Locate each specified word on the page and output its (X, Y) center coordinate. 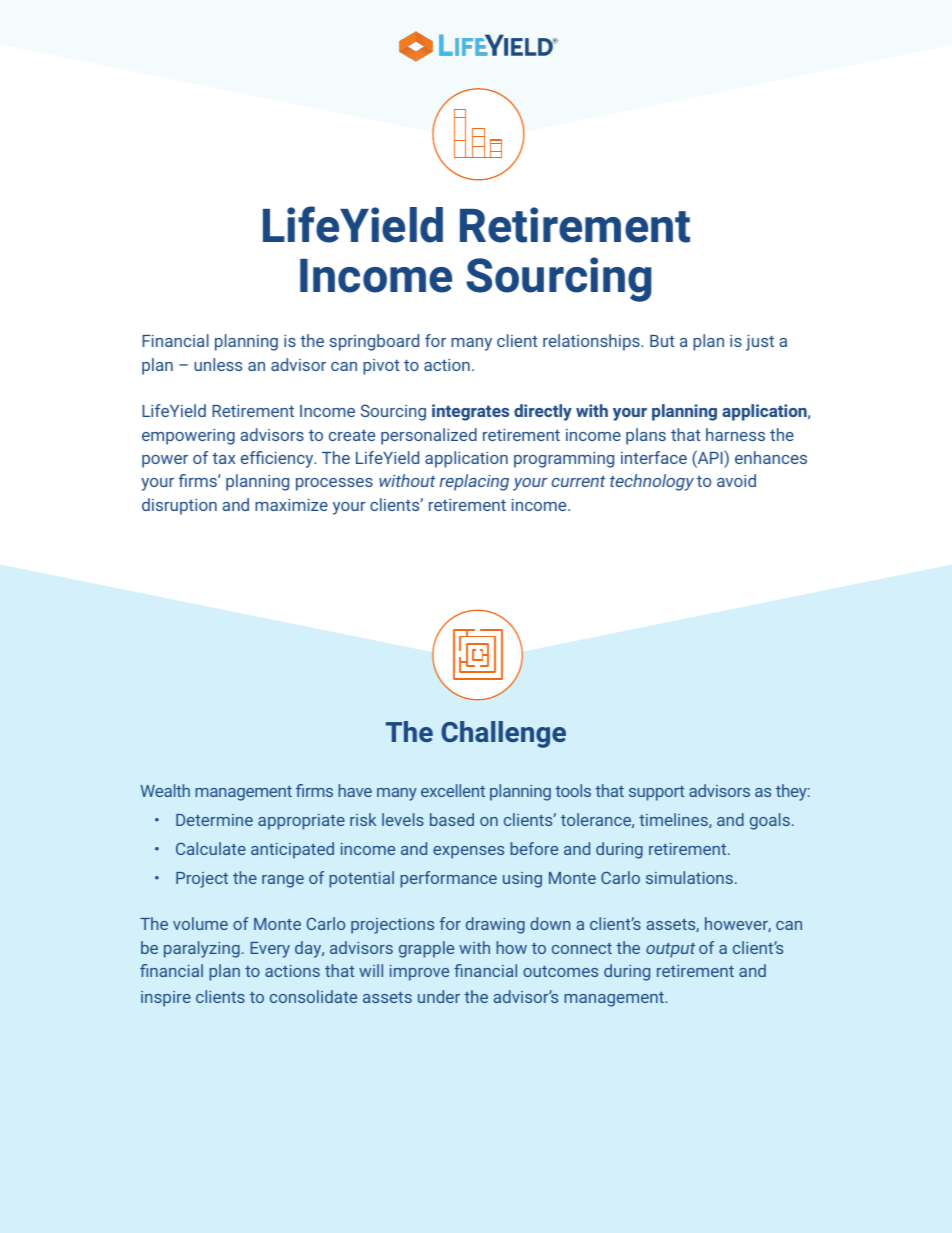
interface (654, 457)
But (662, 341)
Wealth (165, 790)
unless (218, 364)
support (656, 793)
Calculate (211, 848)
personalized (429, 436)
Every (270, 950)
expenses (468, 852)
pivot (381, 367)
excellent (453, 790)
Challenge (503, 734)
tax (224, 458)
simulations (689, 877)
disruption (179, 506)
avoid (736, 480)
